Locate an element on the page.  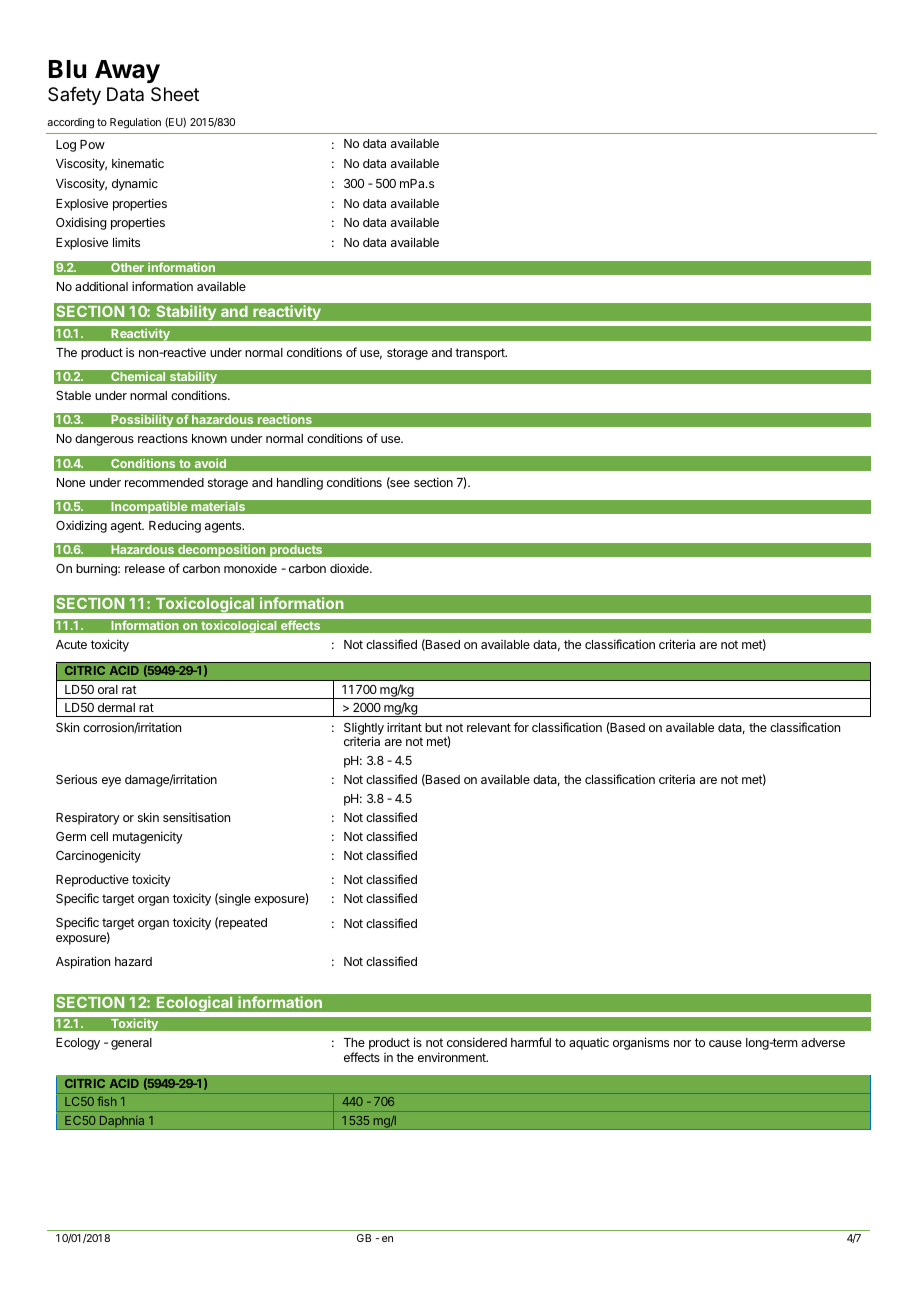
environment is located at coordinates (453, 1057).
